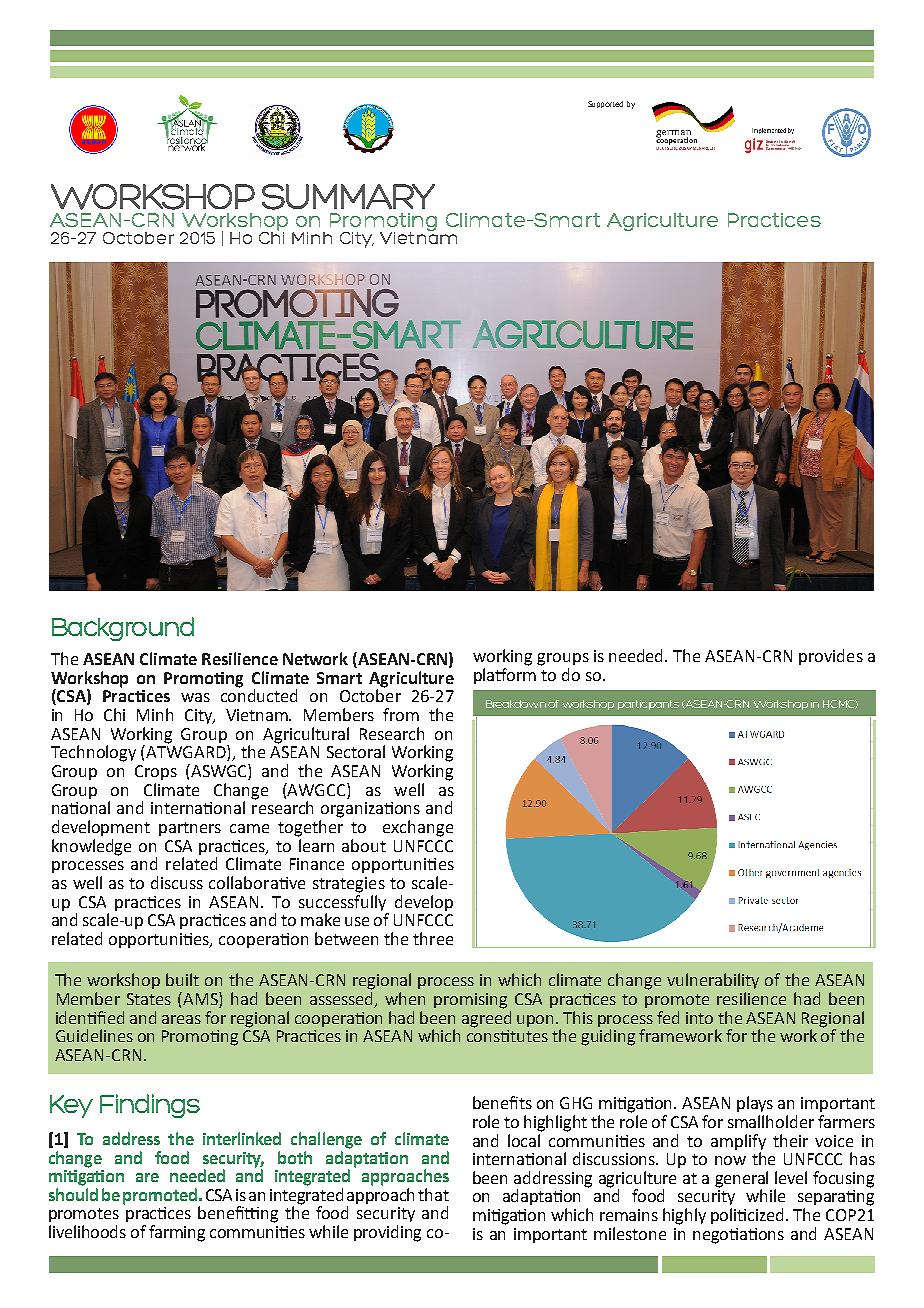 The image size is (924, 1308). What do you see at coordinates (831, 657) in the screenshot?
I see `provides` at bounding box center [831, 657].
